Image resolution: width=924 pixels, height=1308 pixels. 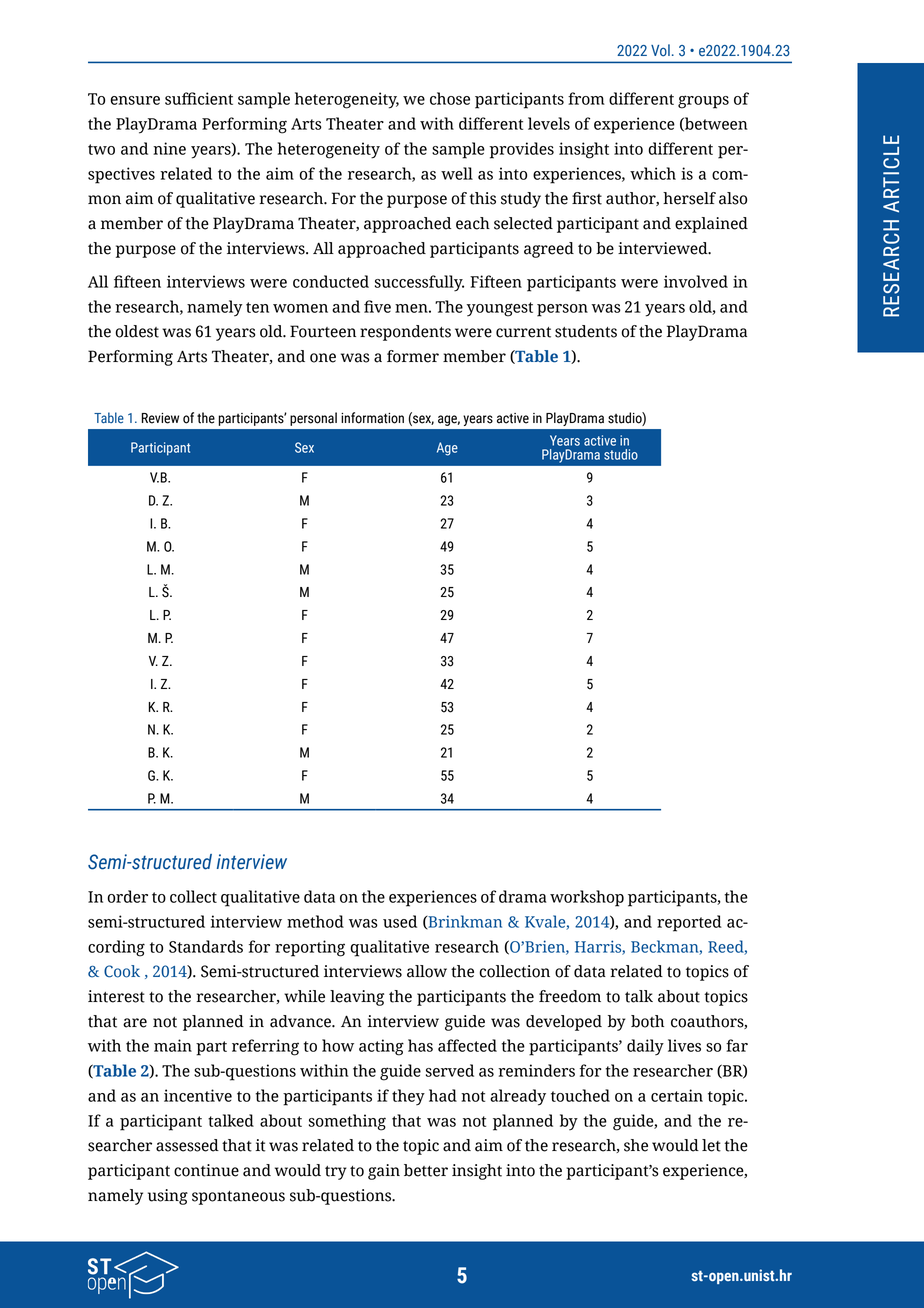 I want to click on used, so click(x=400, y=921).
